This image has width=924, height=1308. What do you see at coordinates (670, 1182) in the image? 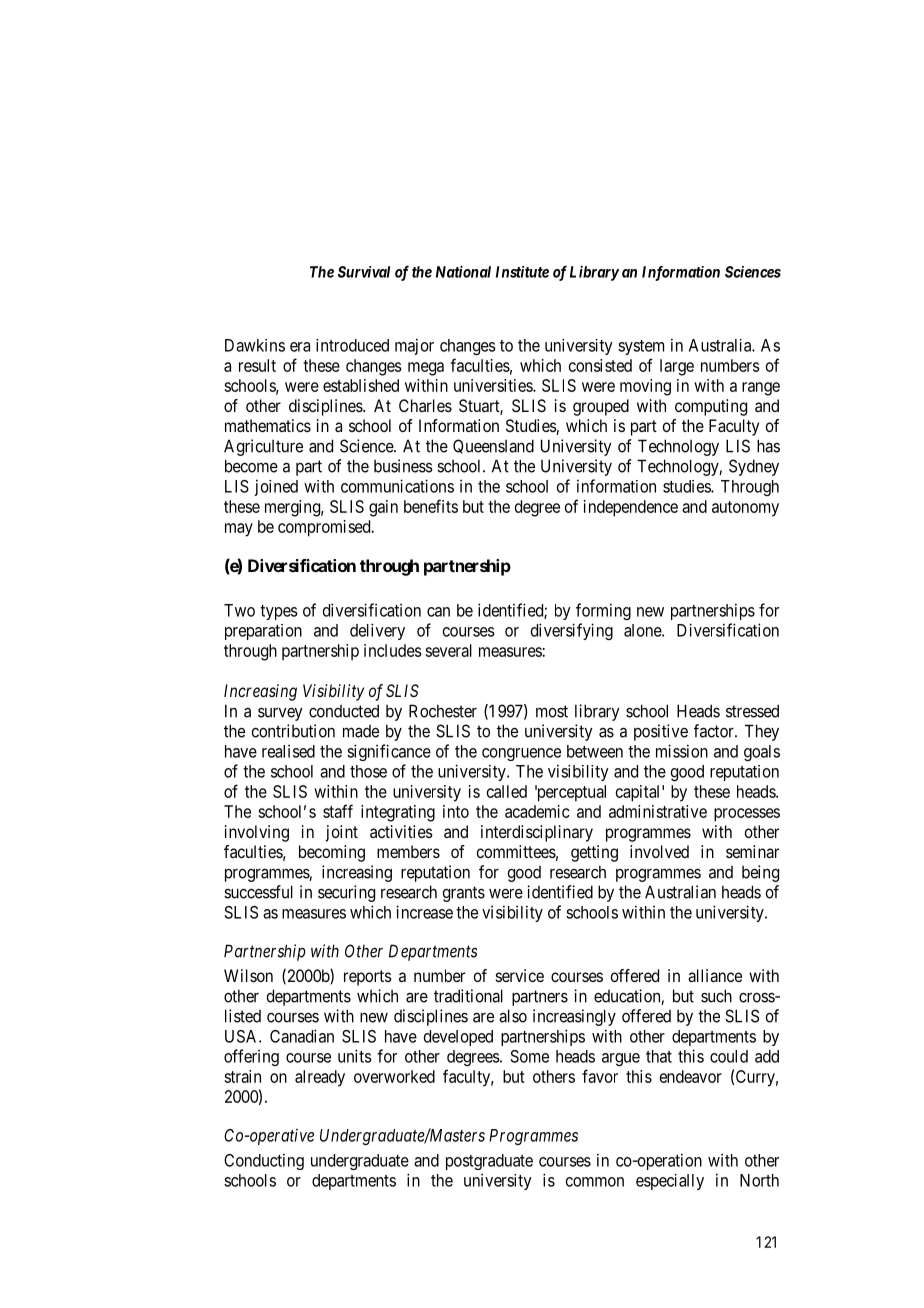
I see `especially` at bounding box center [670, 1182].
